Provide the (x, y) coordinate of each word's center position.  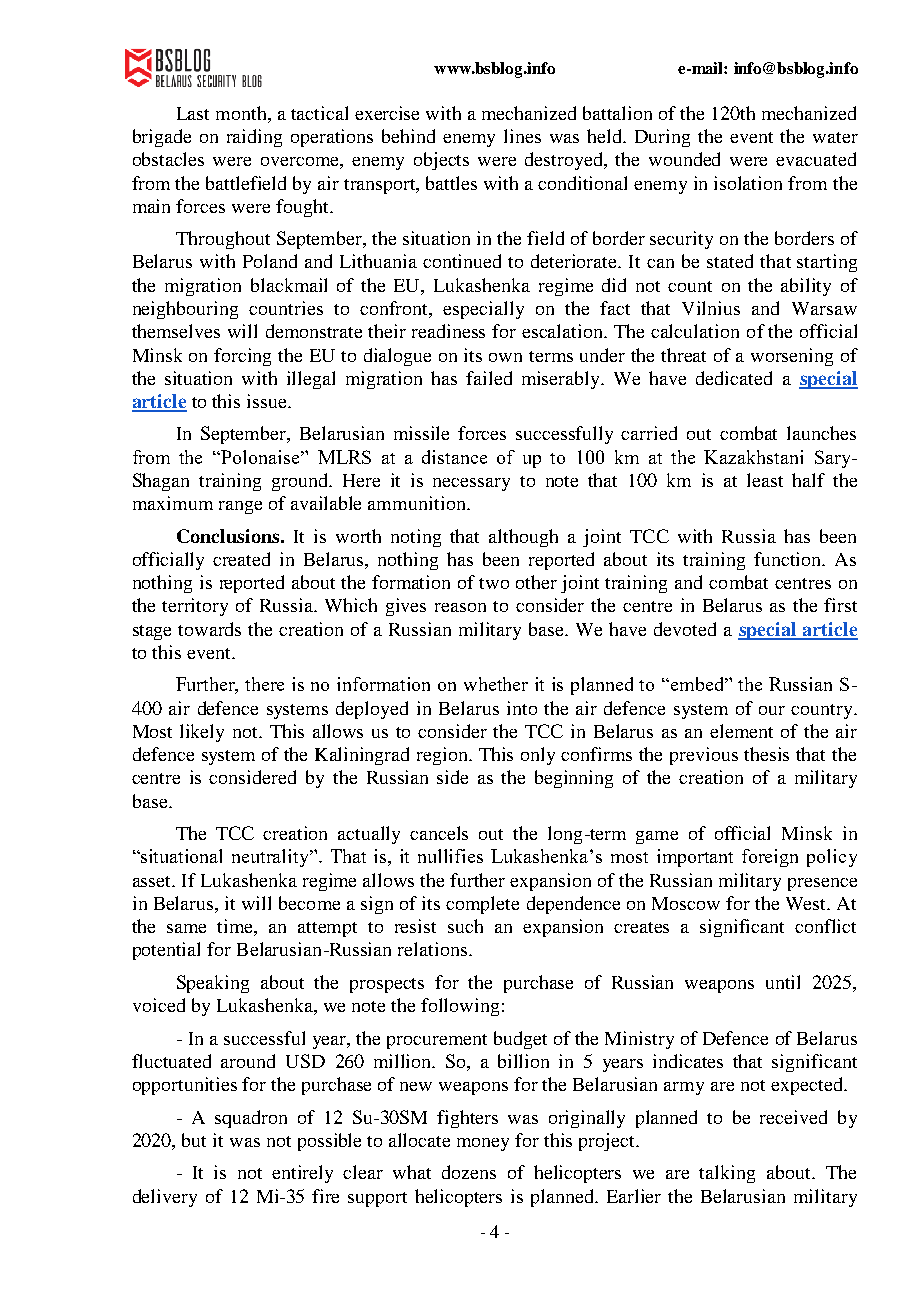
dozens (469, 1172)
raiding (254, 138)
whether (496, 684)
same (186, 928)
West (807, 903)
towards (209, 629)
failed (489, 378)
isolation (748, 183)
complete (482, 905)
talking (727, 1174)
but (194, 1140)
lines (522, 136)
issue (268, 401)
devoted (685, 629)
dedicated (734, 378)
